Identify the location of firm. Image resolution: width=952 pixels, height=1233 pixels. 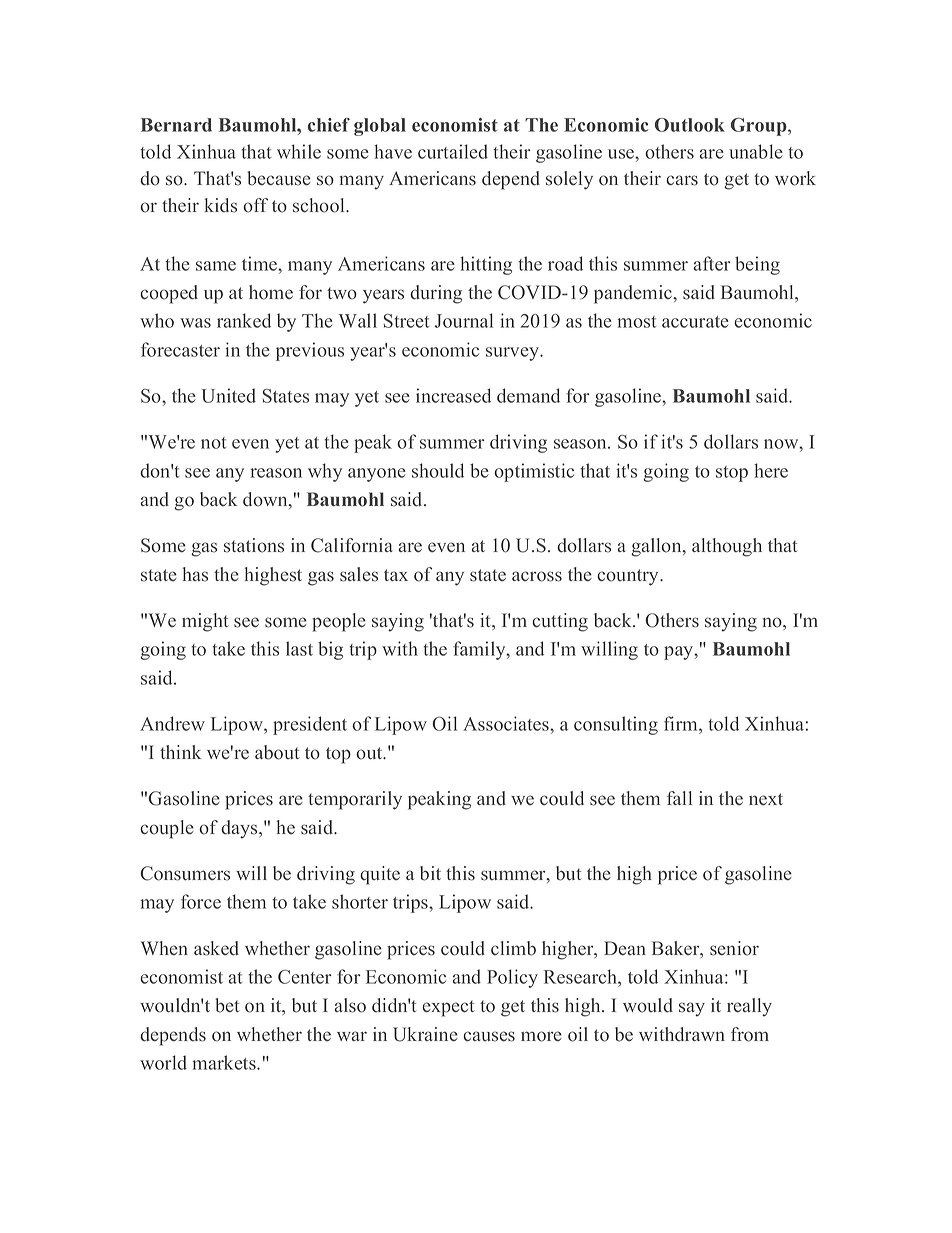
(682, 723).
